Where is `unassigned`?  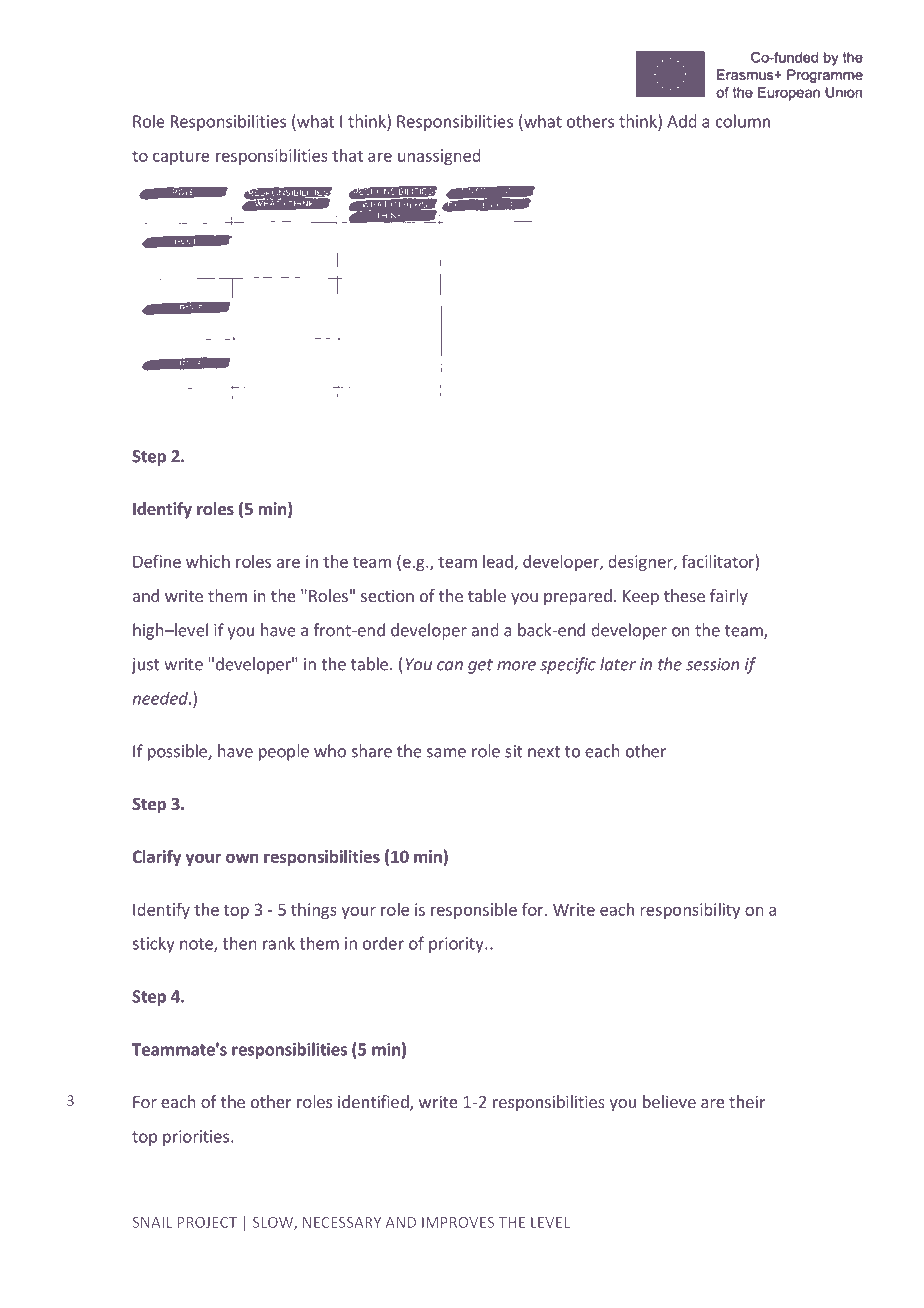
unassigned is located at coordinates (439, 157).
